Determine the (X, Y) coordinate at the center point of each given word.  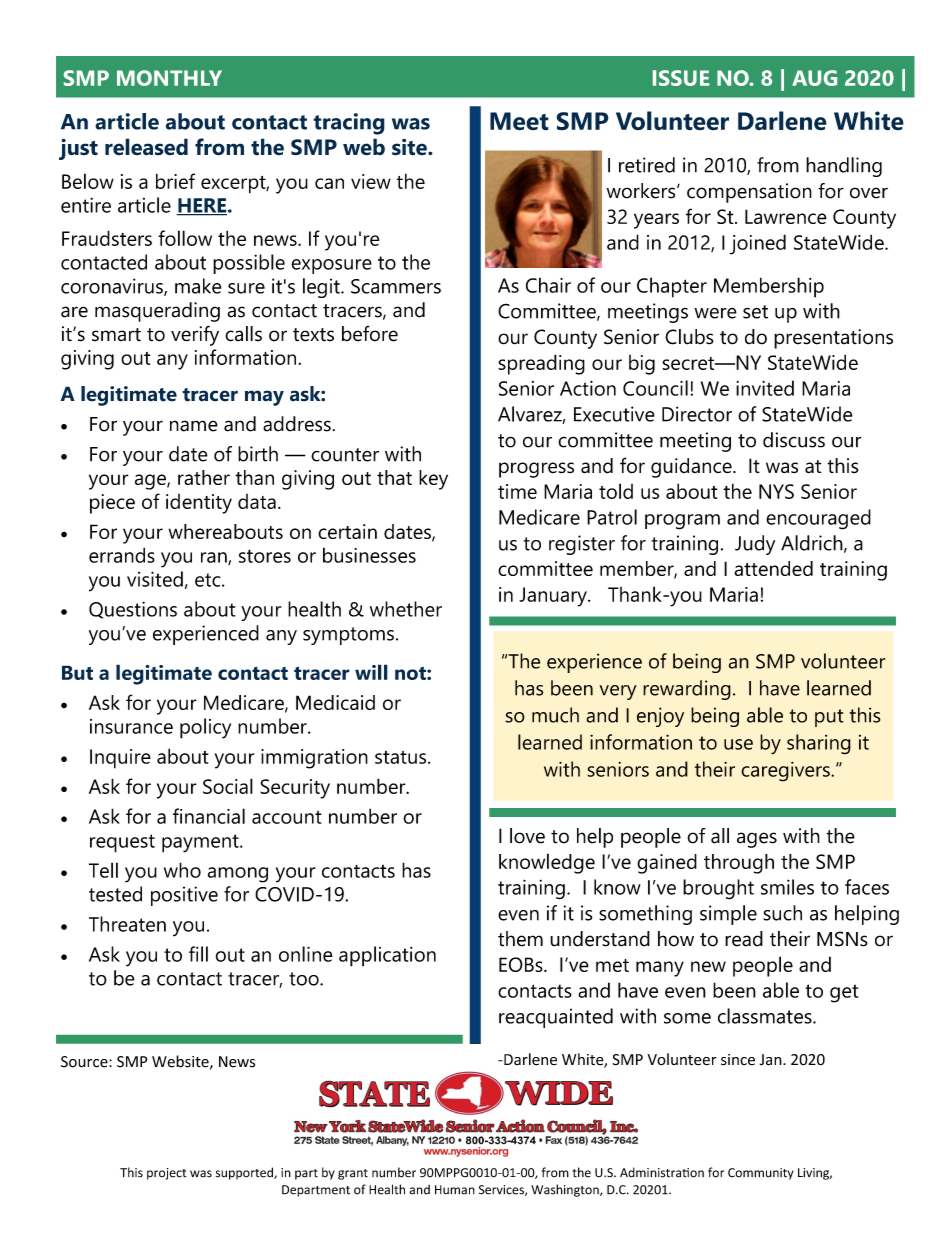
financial (209, 816)
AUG (814, 78)
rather (204, 477)
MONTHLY (169, 78)
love (527, 836)
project (167, 1174)
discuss (794, 440)
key (433, 480)
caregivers (786, 772)
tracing (349, 124)
